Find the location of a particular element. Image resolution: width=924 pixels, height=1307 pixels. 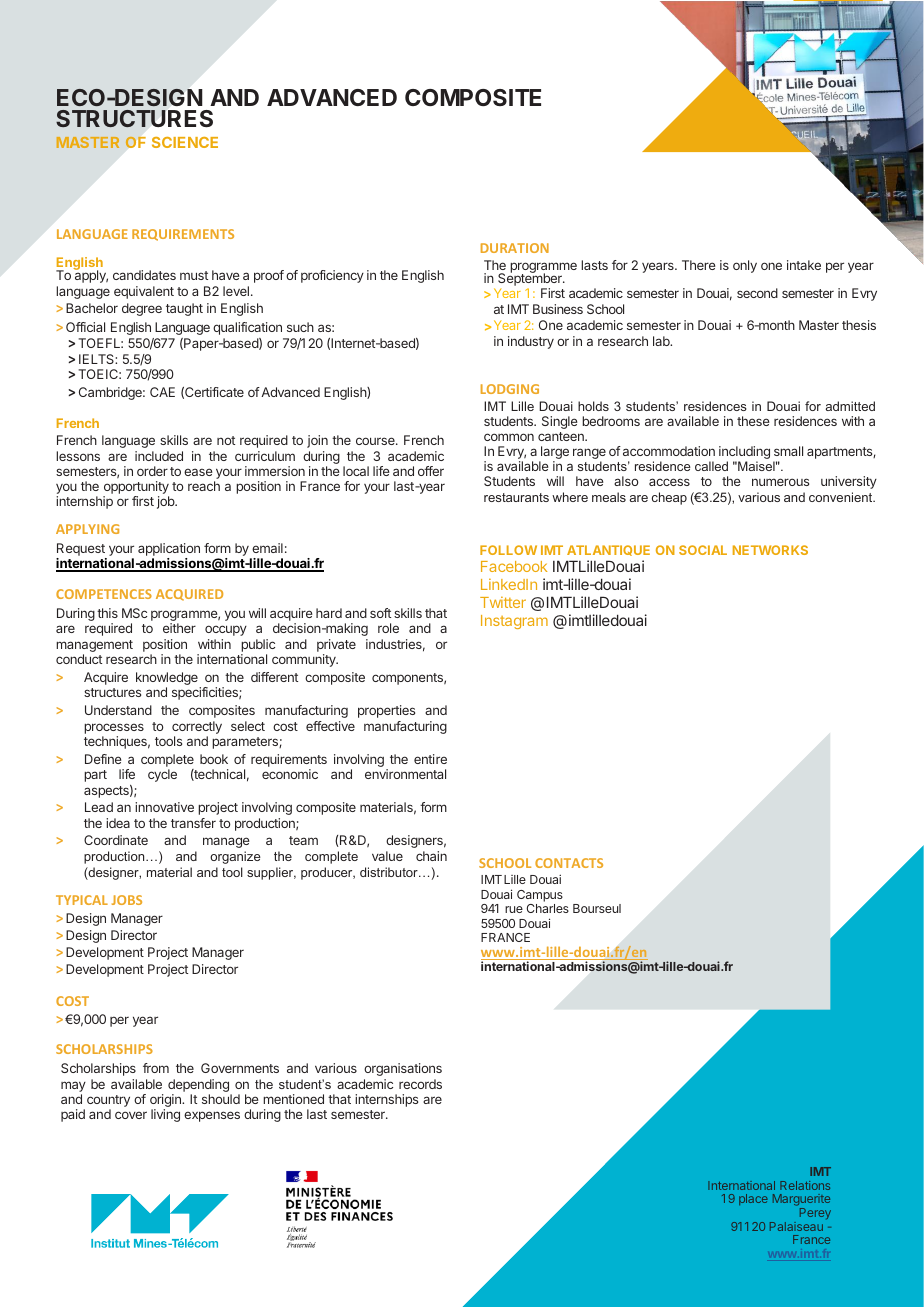

only is located at coordinates (745, 266).
